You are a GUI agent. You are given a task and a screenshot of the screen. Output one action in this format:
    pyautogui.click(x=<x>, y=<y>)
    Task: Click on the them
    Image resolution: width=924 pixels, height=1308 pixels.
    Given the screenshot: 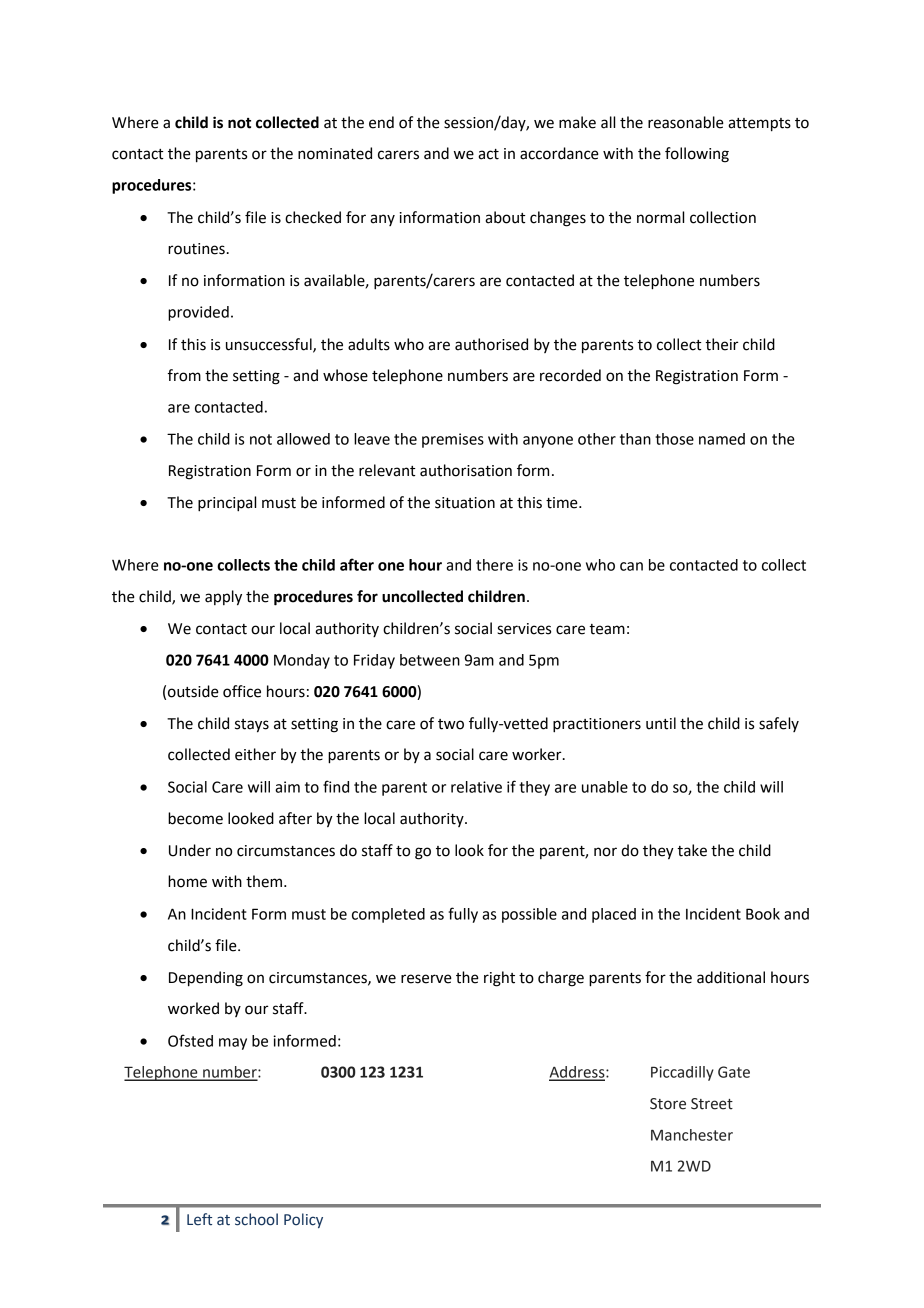 What is the action you would take?
    pyautogui.click(x=264, y=881)
